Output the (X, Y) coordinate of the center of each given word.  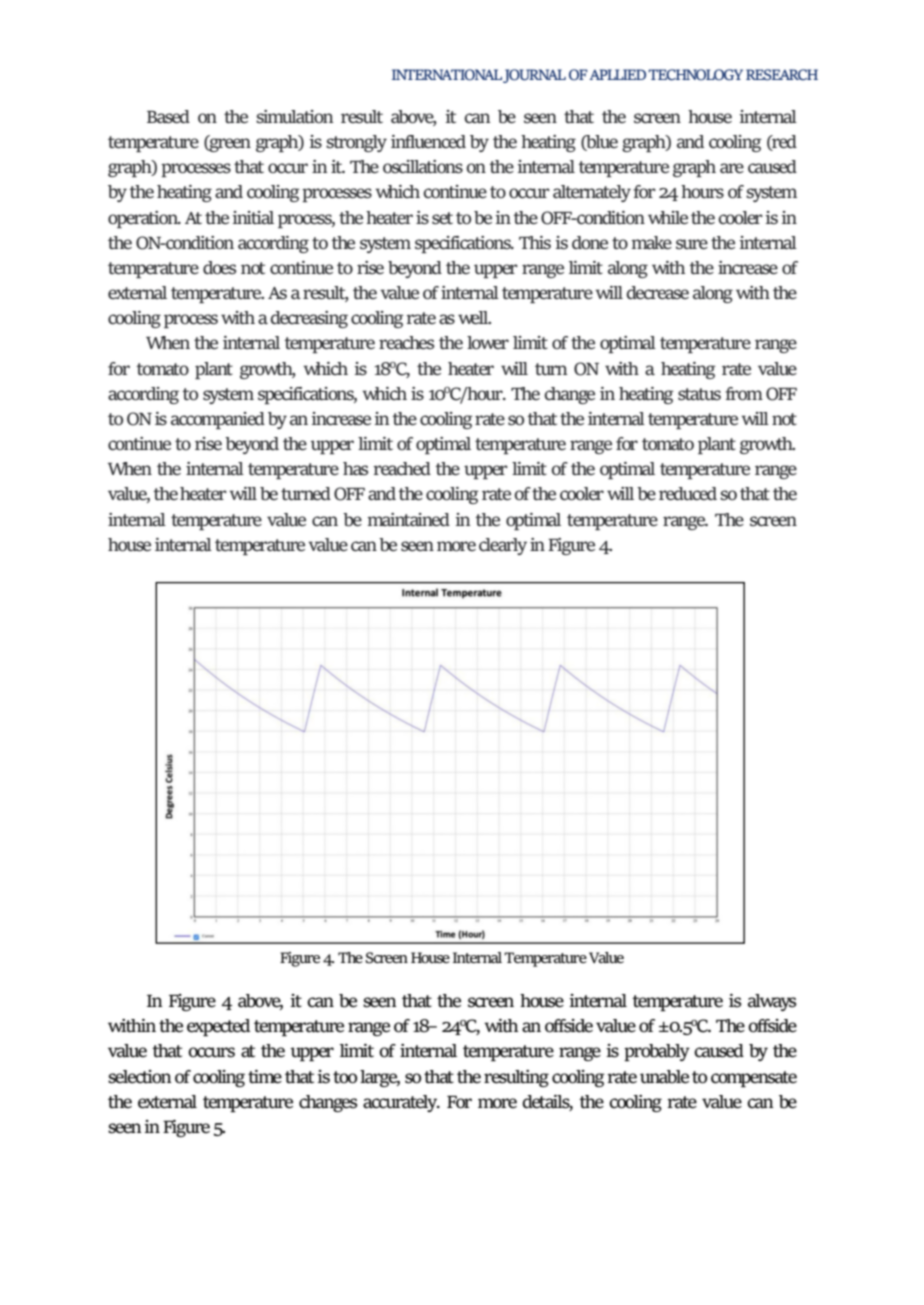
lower (488, 343)
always (772, 1002)
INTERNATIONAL (447, 75)
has (355, 468)
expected (218, 1027)
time (265, 1077)
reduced (688, 494)
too (345, 1077)
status (699, 394)
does (219, 268)
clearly (503, 546)
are (732, 168)
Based (168, 117)
